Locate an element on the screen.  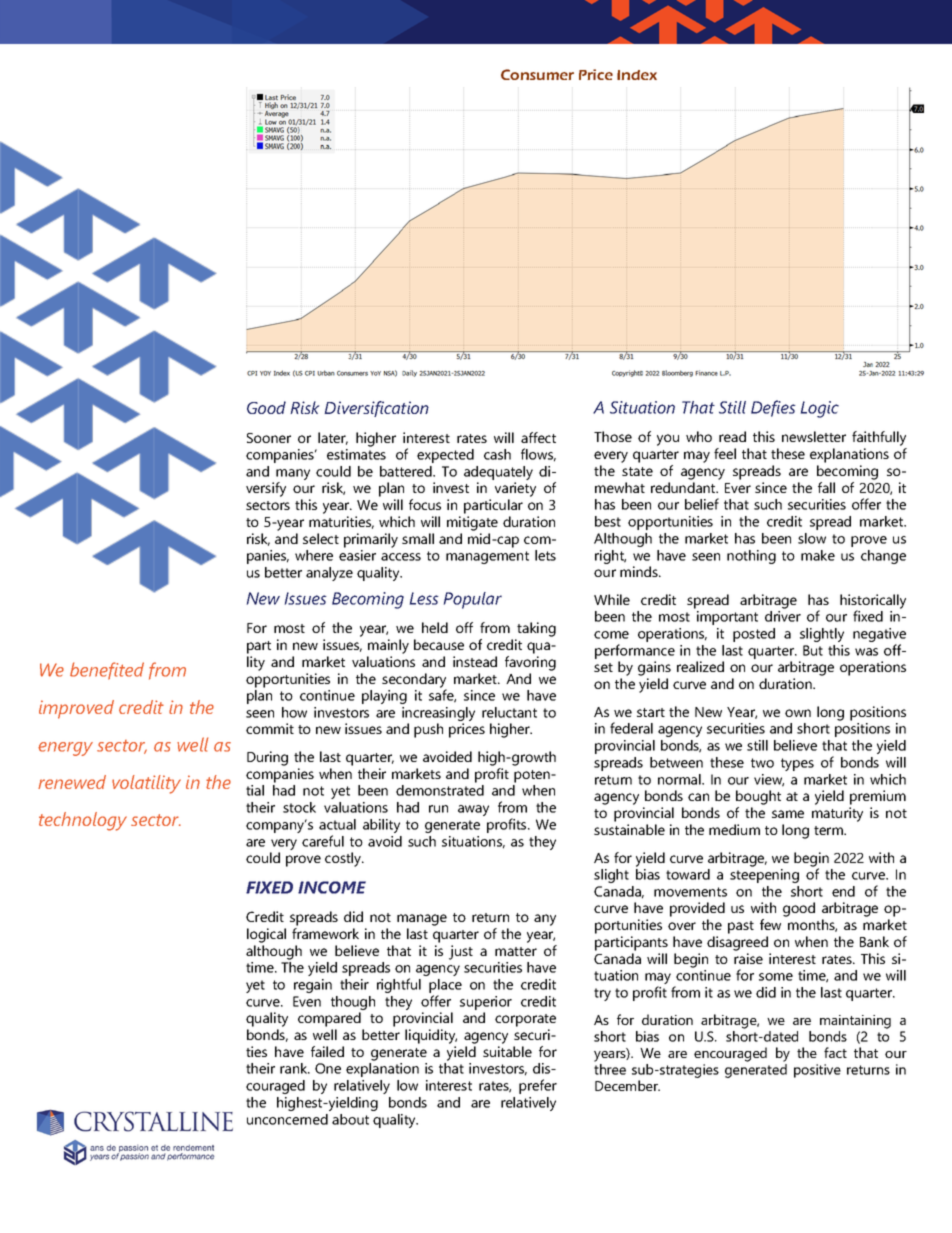
run is located at coordinates (438, 809).
